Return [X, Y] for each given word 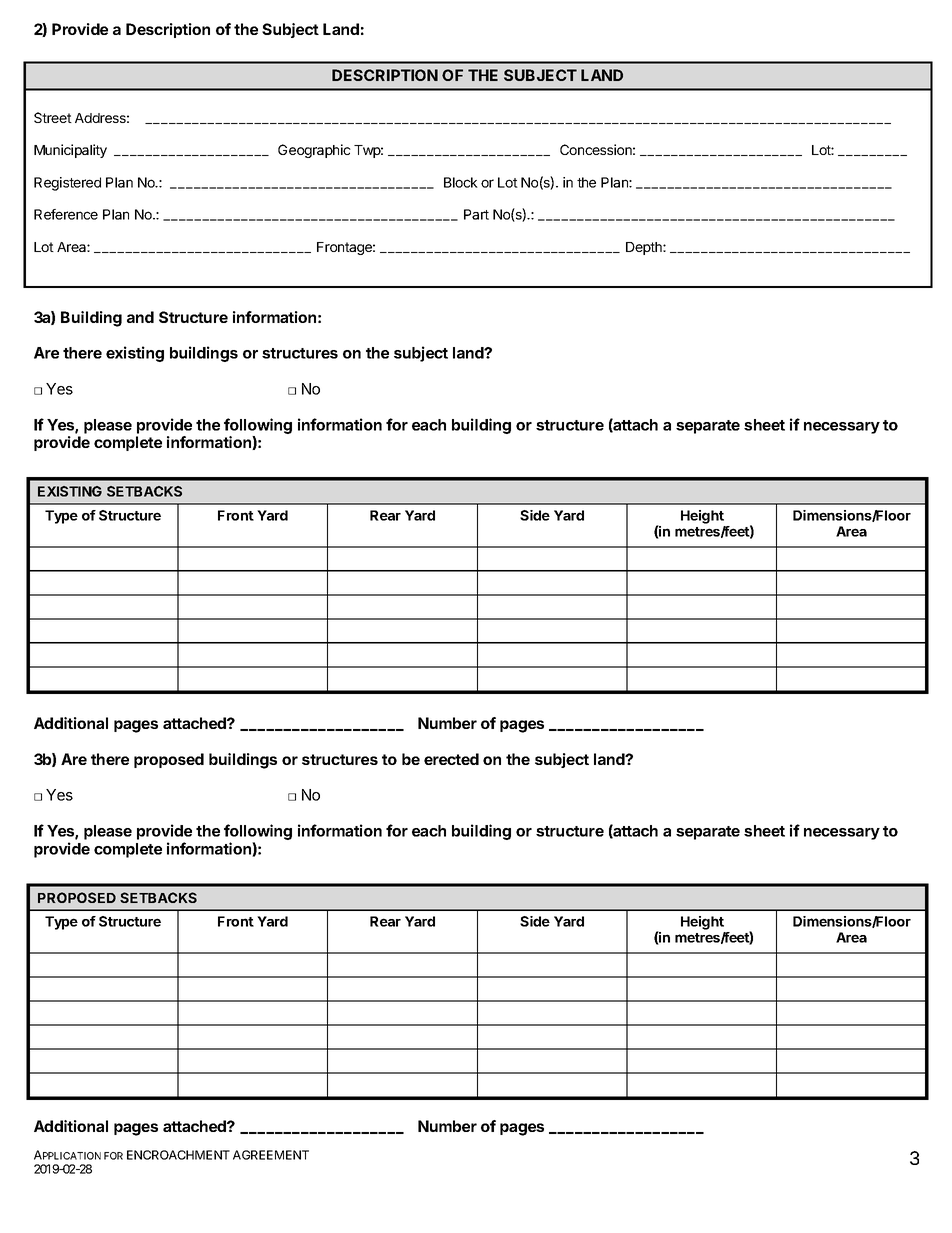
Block [461, 182]
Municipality [70, 151]
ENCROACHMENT [178, 1155]
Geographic [314, 151]
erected [451, 759]
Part [476, 214]
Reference [66, 214]
